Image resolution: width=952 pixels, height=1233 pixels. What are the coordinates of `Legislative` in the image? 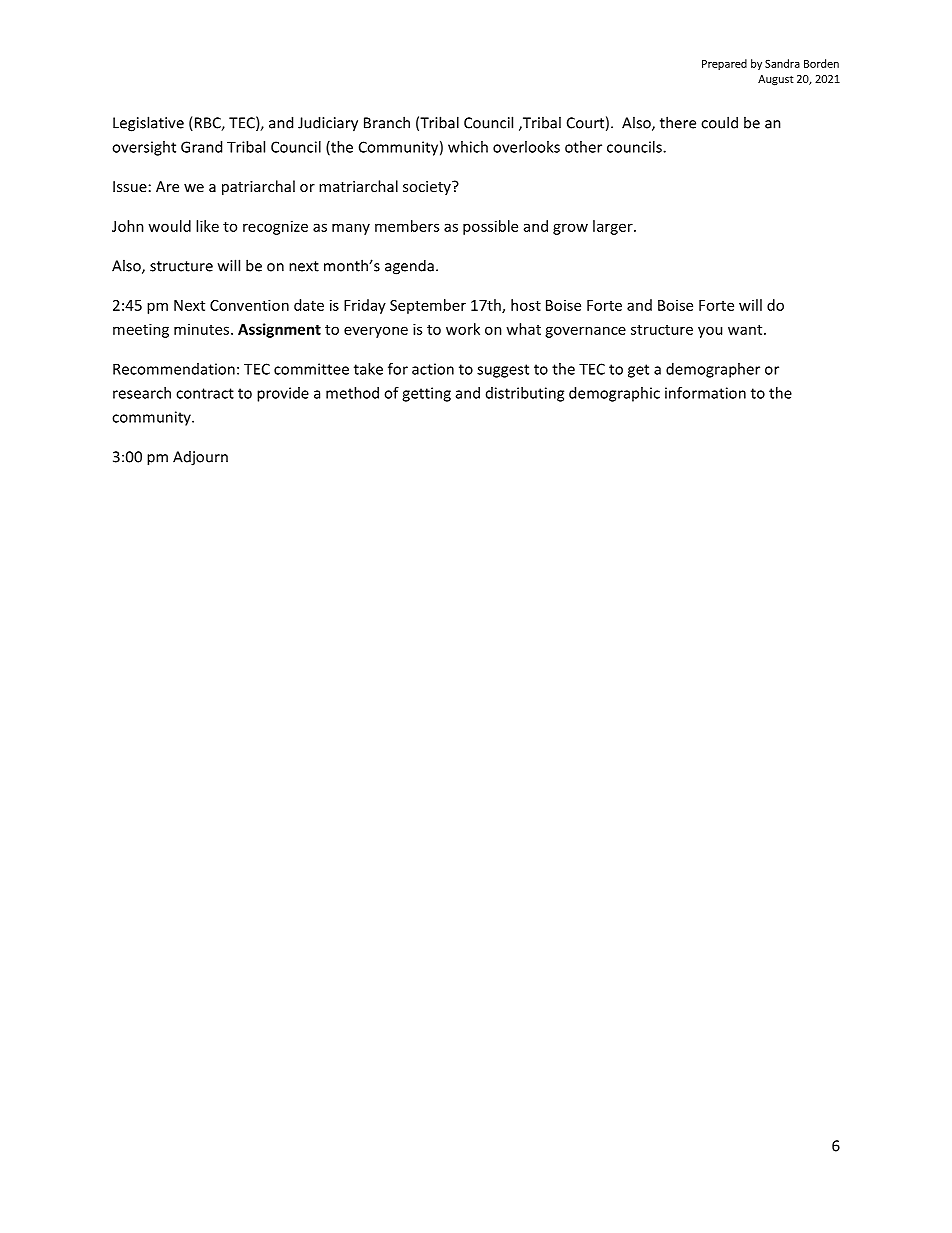 It's located at (148, 124).
